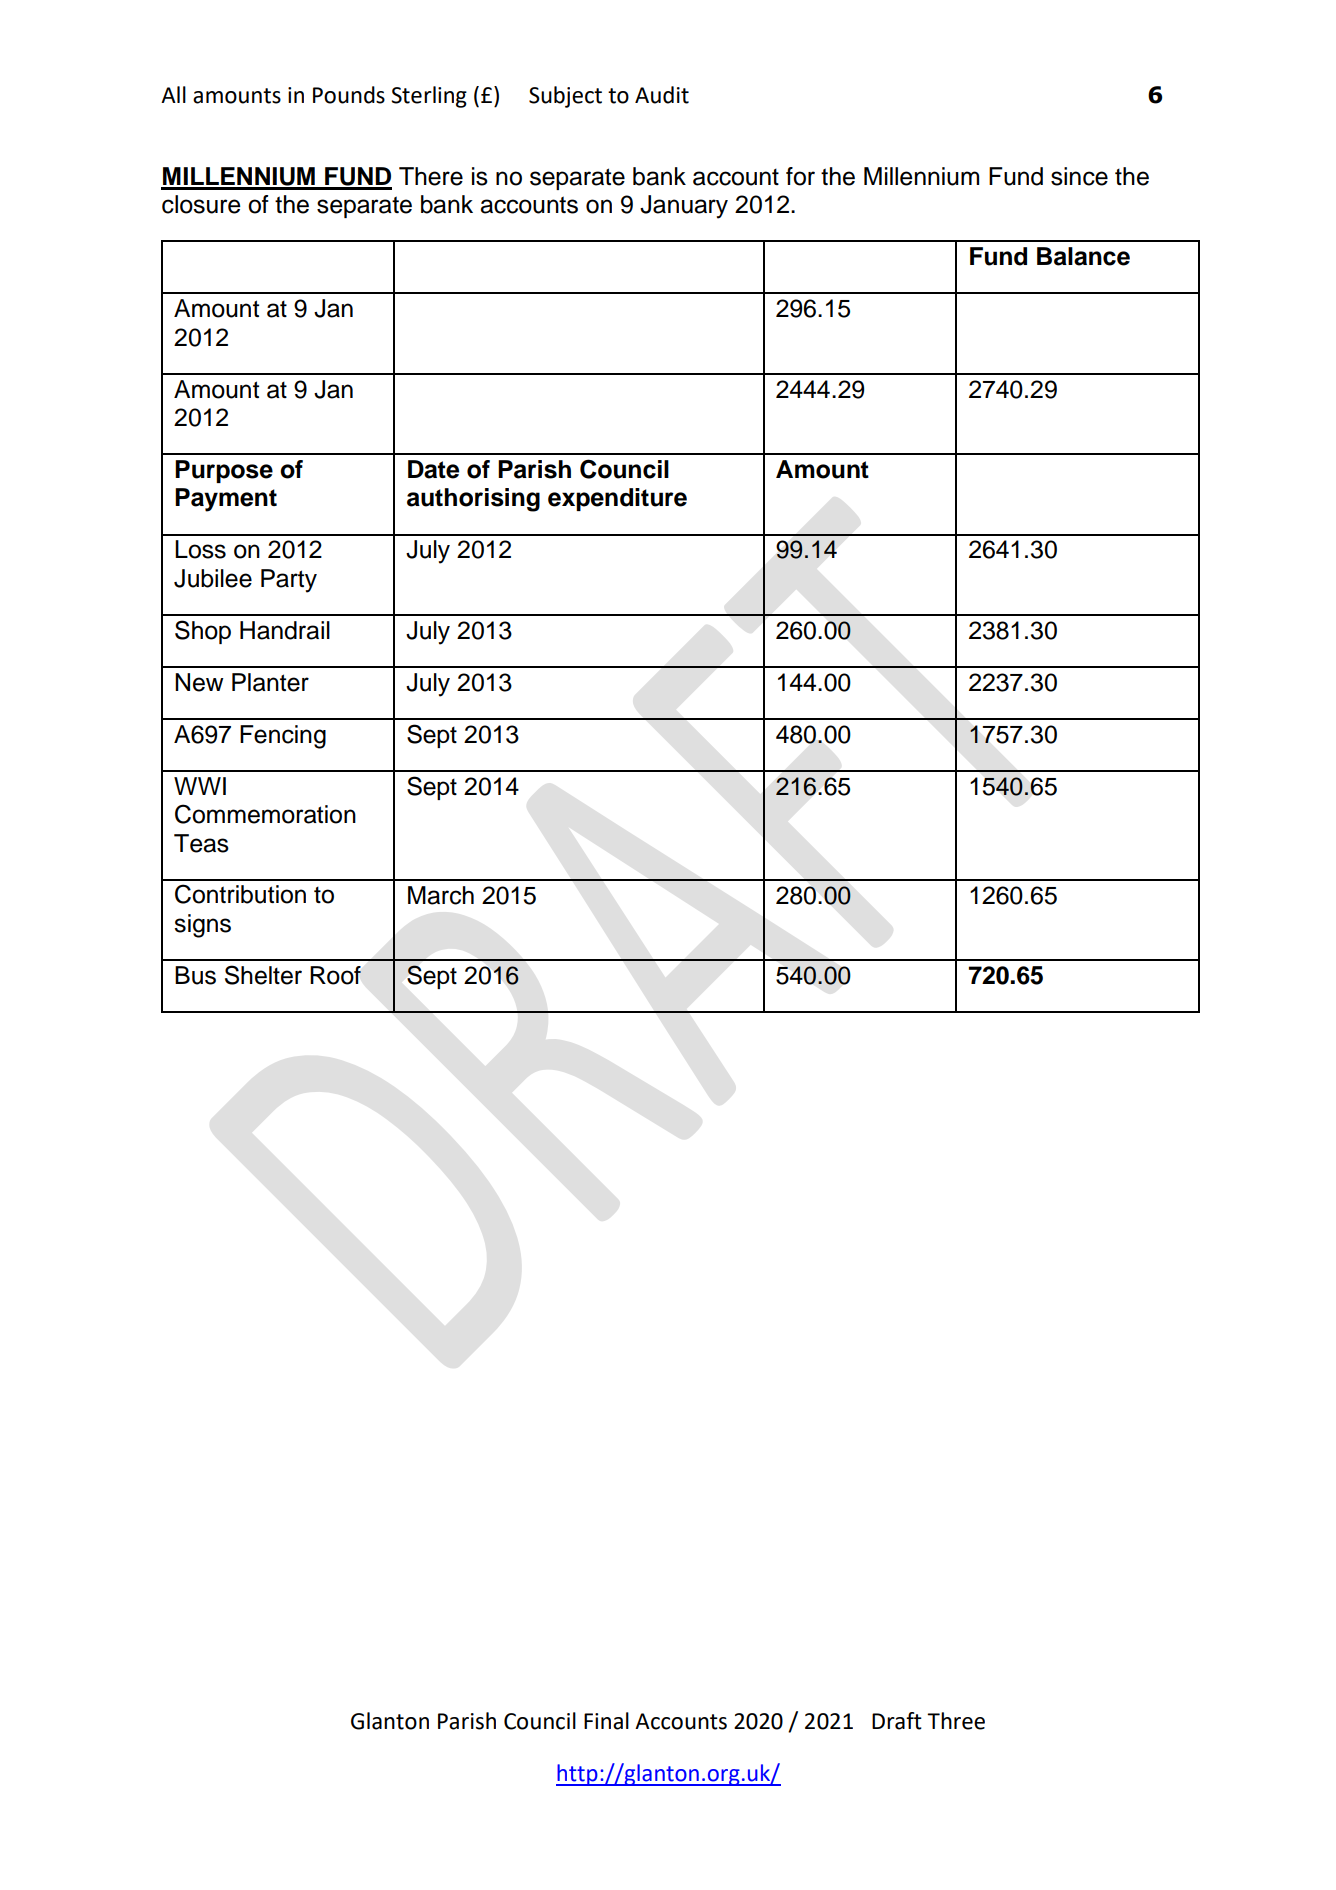 Image resolution: width=1336 pixels, height=1890 pixels. Describe the element at coordinates (662, 95) in the screenshot. I see `Audit` at that location.
